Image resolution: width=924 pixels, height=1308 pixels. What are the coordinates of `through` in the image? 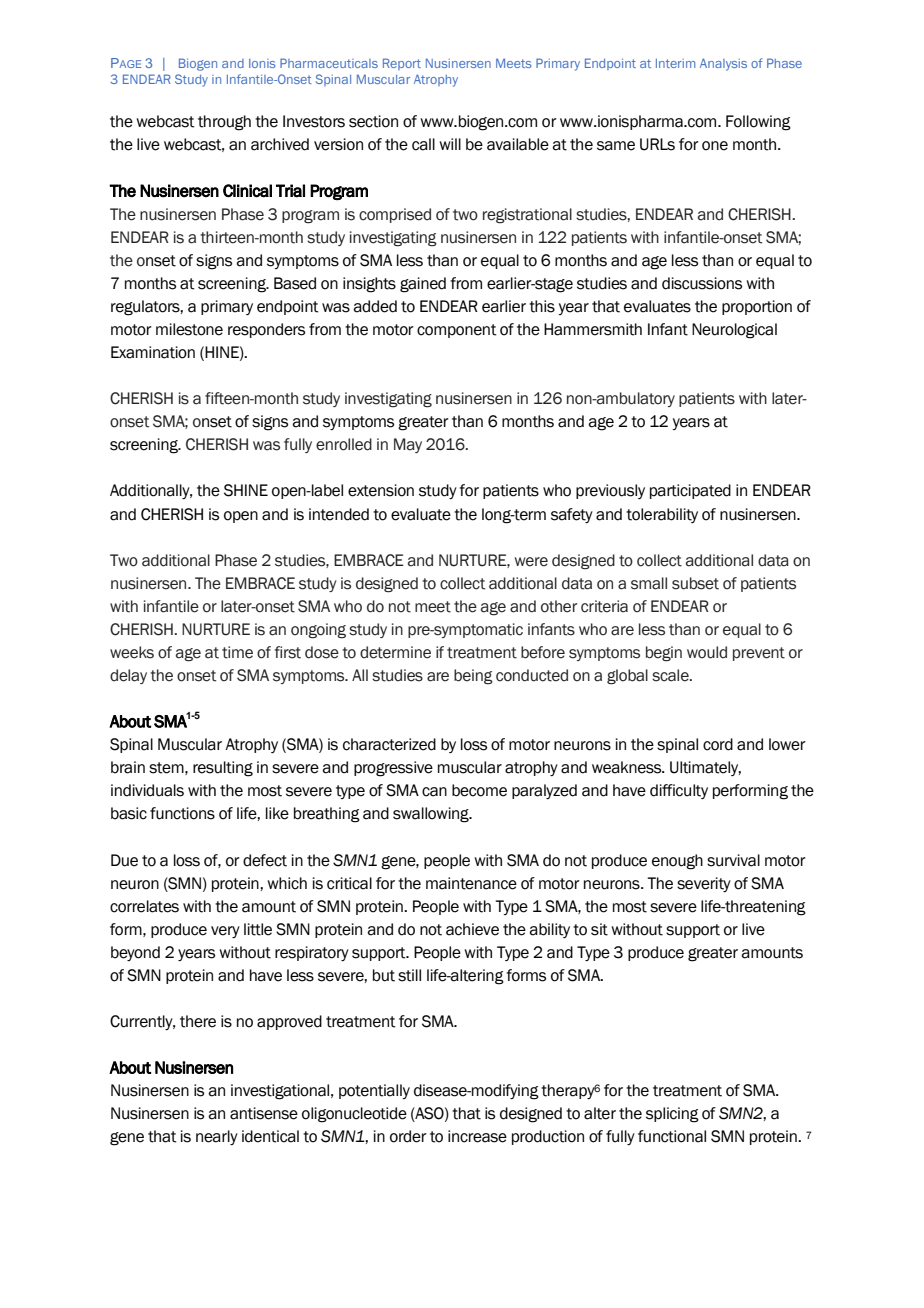 It's located at (224, 123).
